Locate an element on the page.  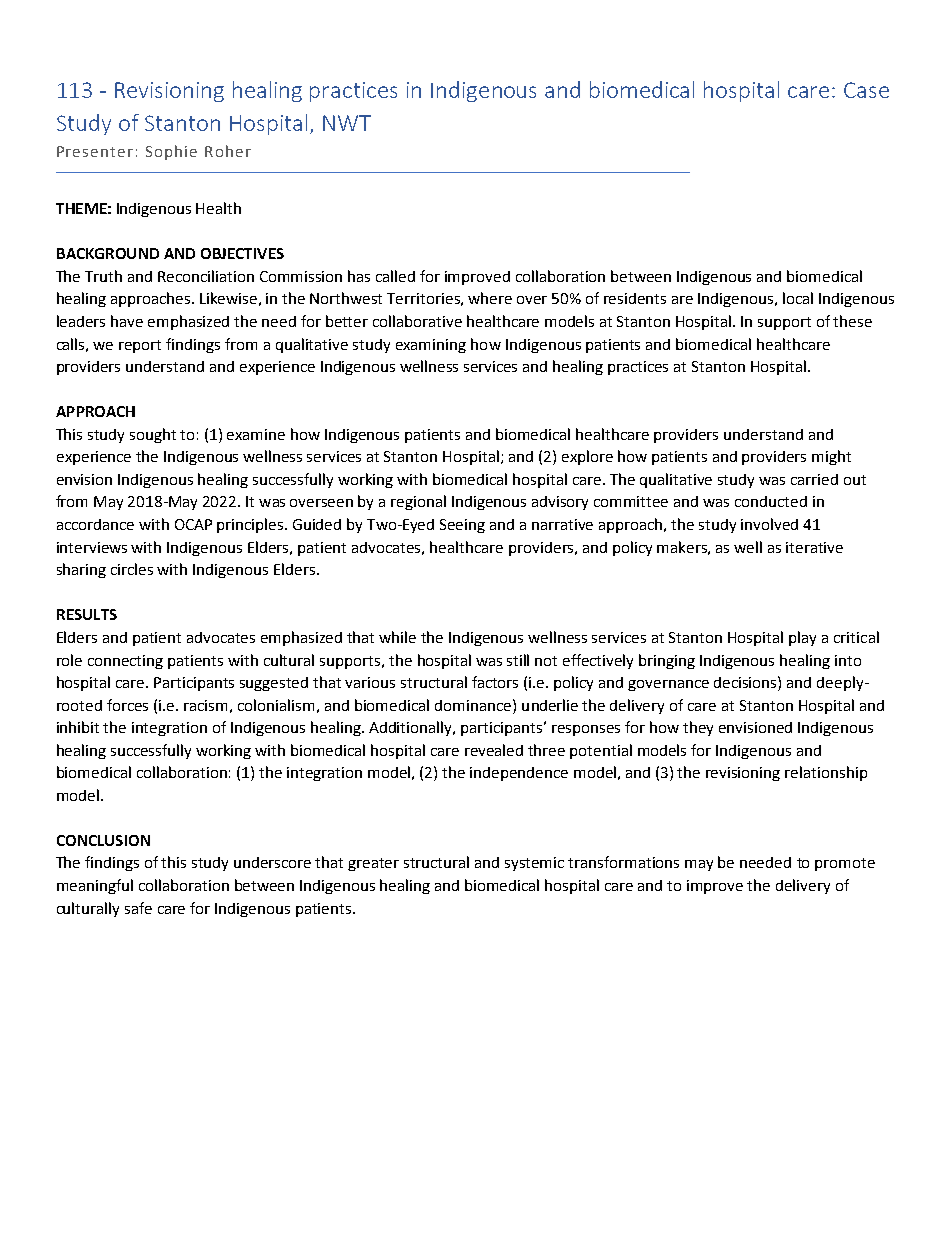
Sophie is located at coordinates (171, 152).
